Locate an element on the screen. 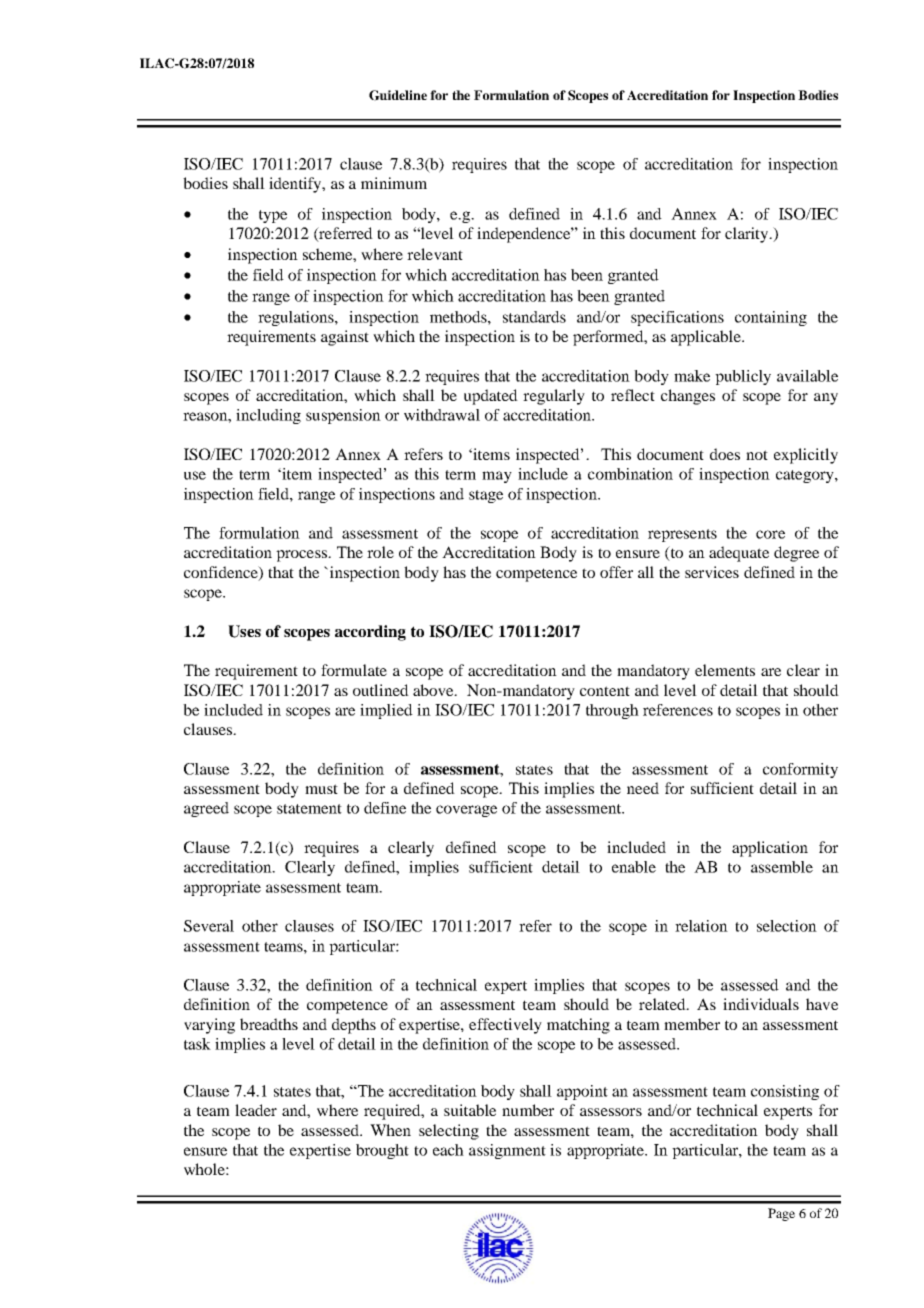 The height and width of the screenshot is (1308, 924). Guideline is located at coordinates (398, 95).
